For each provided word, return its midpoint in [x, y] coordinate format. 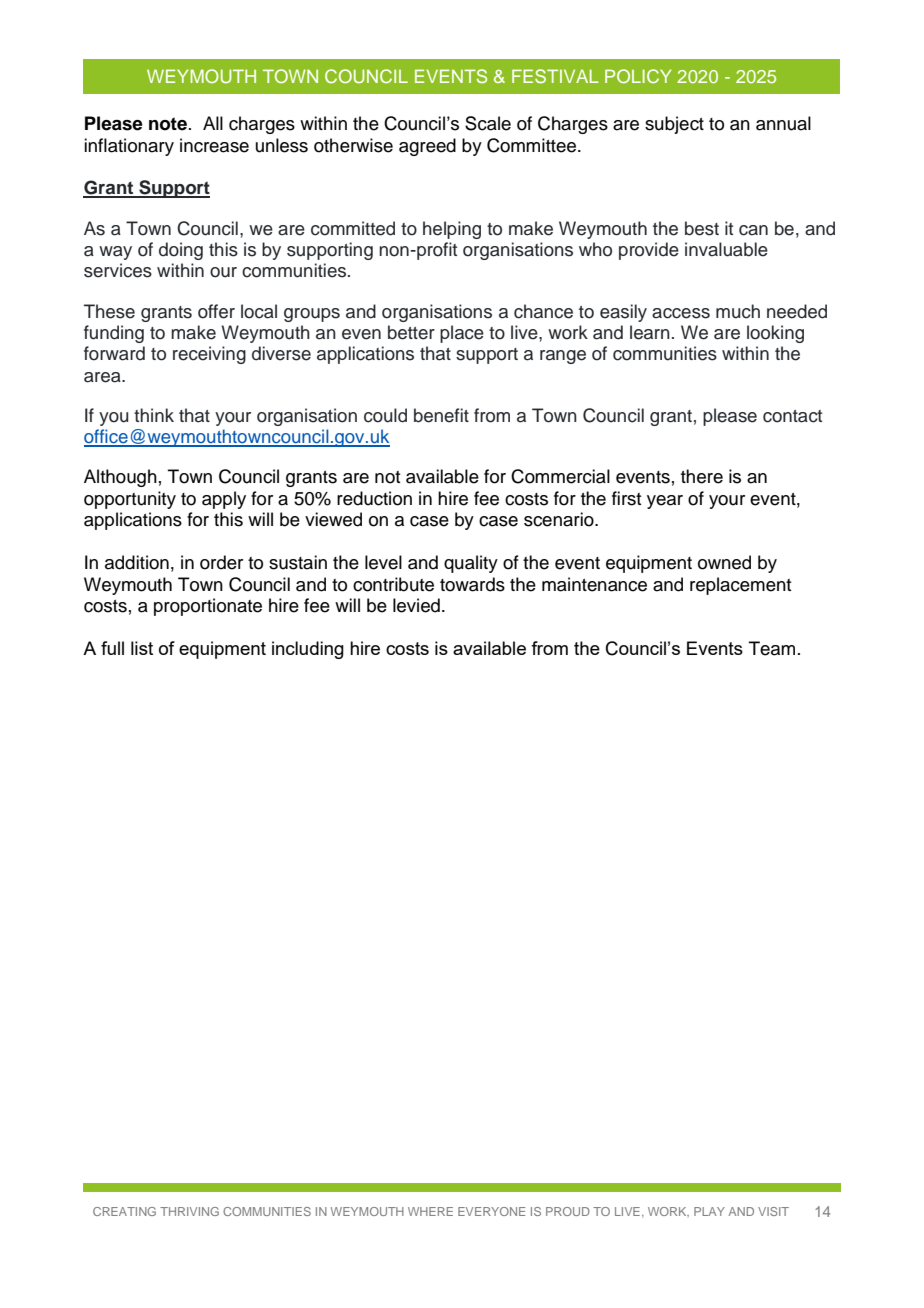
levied [416, 605]
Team [772, 648]
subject [674, 125]
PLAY [709, 1211]
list [142, 648]
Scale [488, 123]
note [168, 124]
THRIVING [189, 1211]
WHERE [430, 1211]
